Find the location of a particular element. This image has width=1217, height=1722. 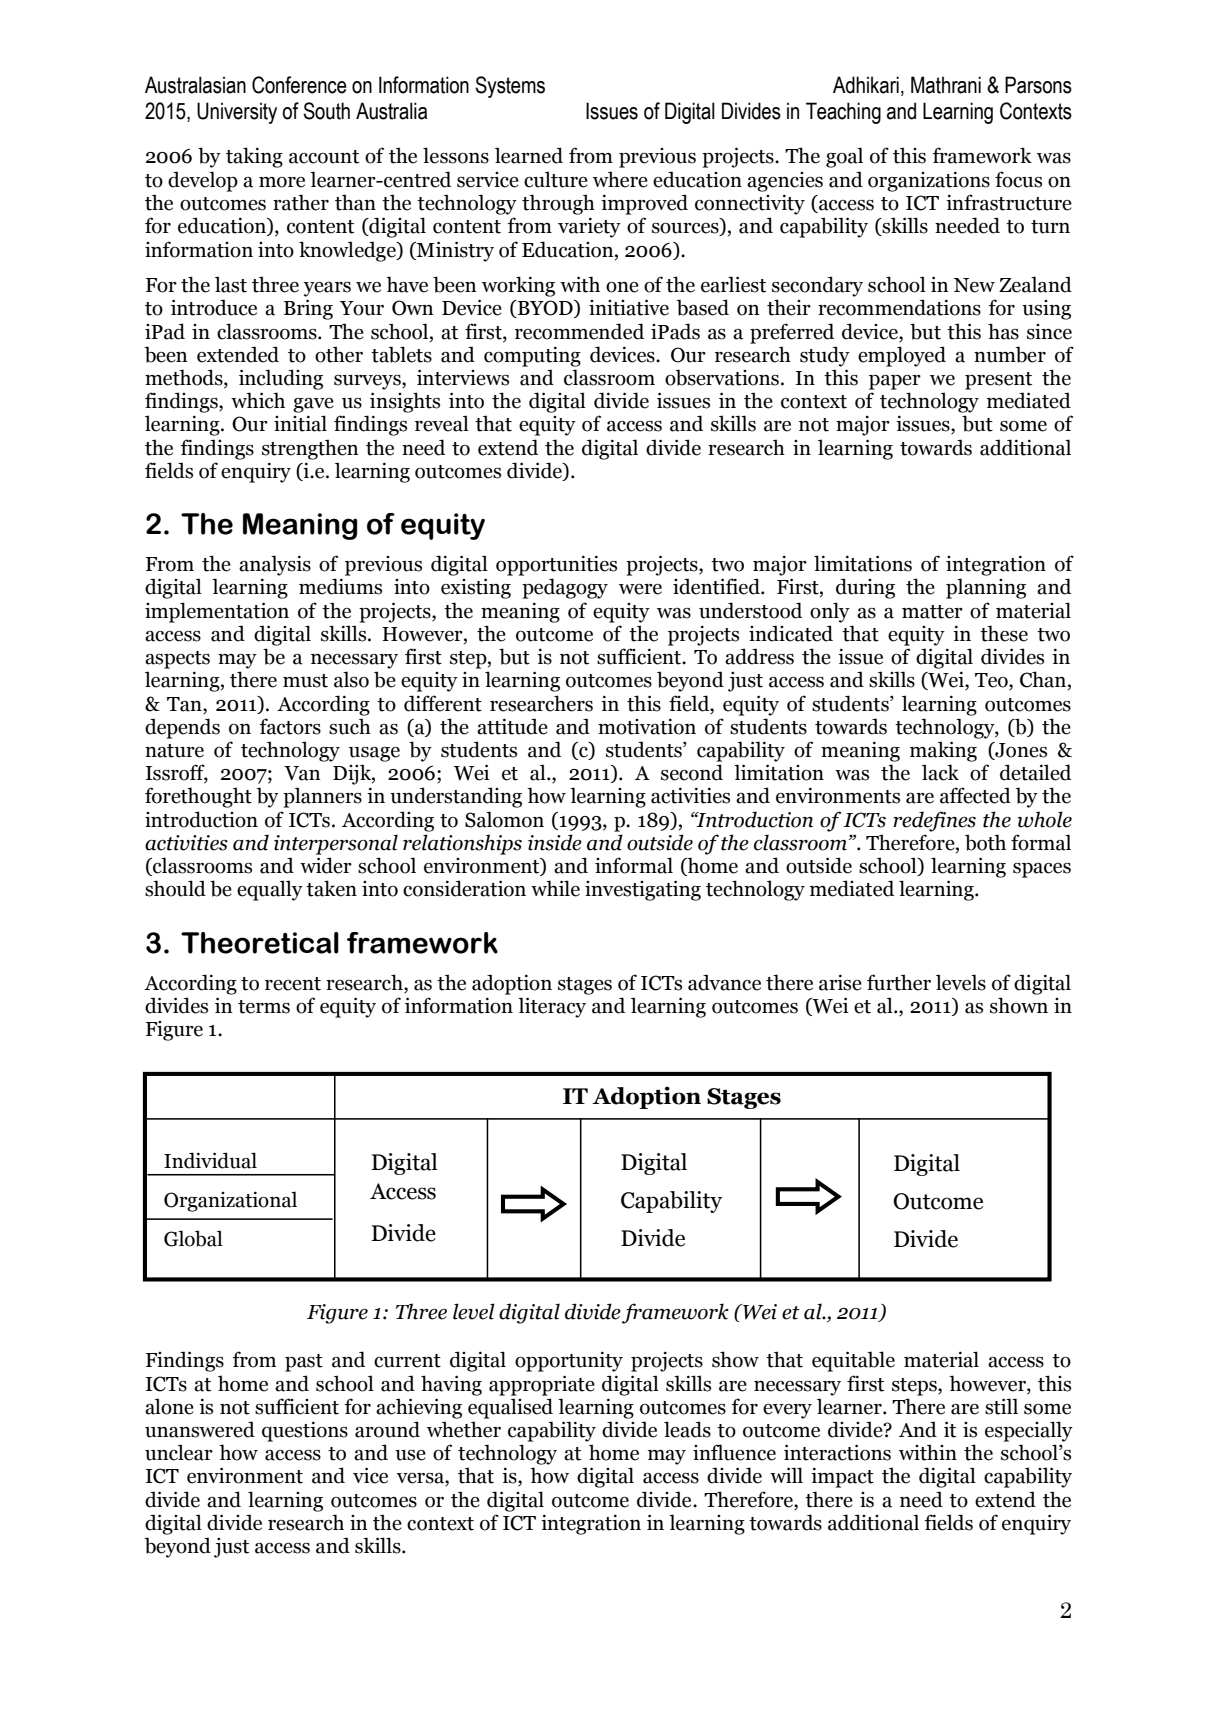

lack is located at coordinates (940, 772).
